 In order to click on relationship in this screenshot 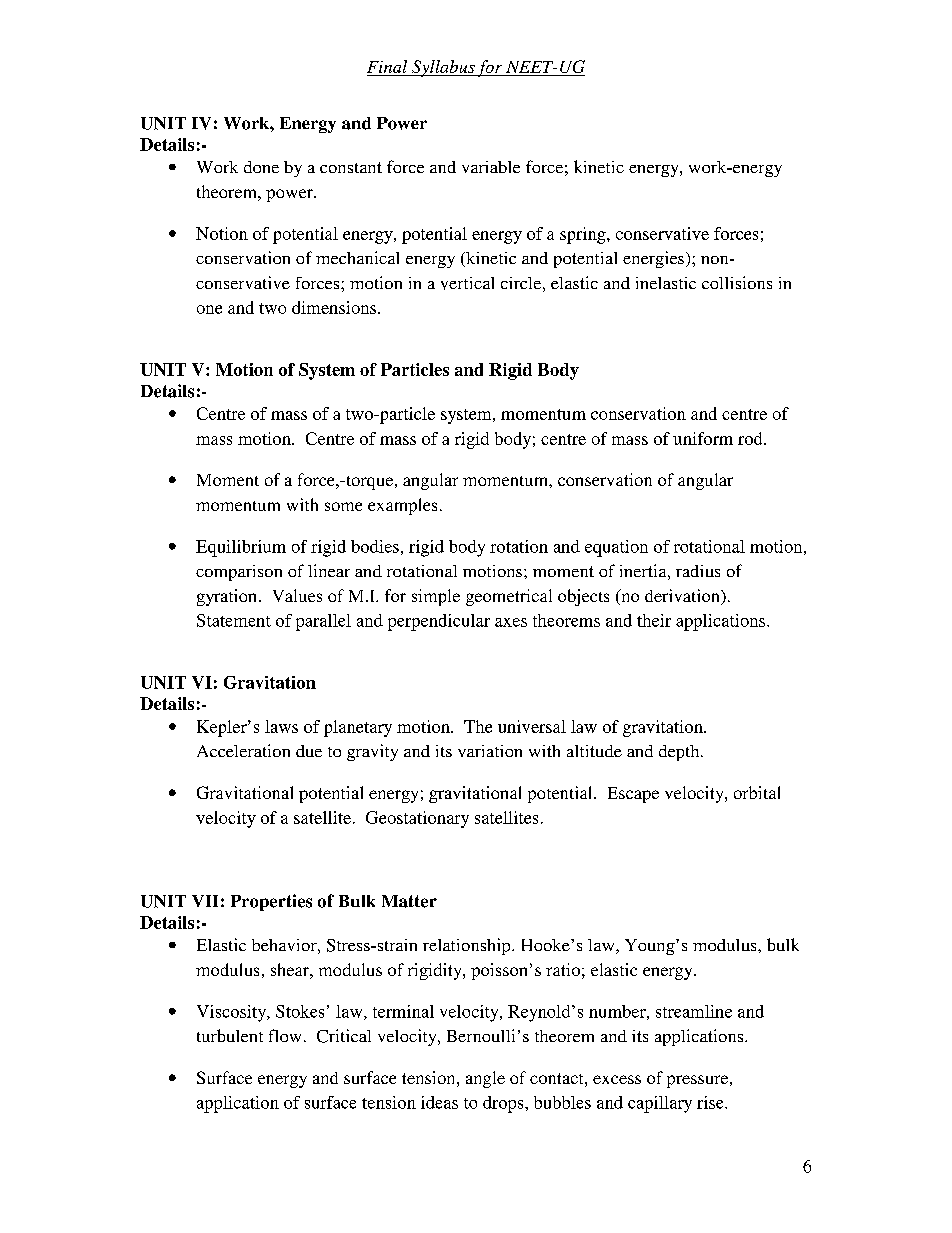, I will do `click(468, 946)`.
